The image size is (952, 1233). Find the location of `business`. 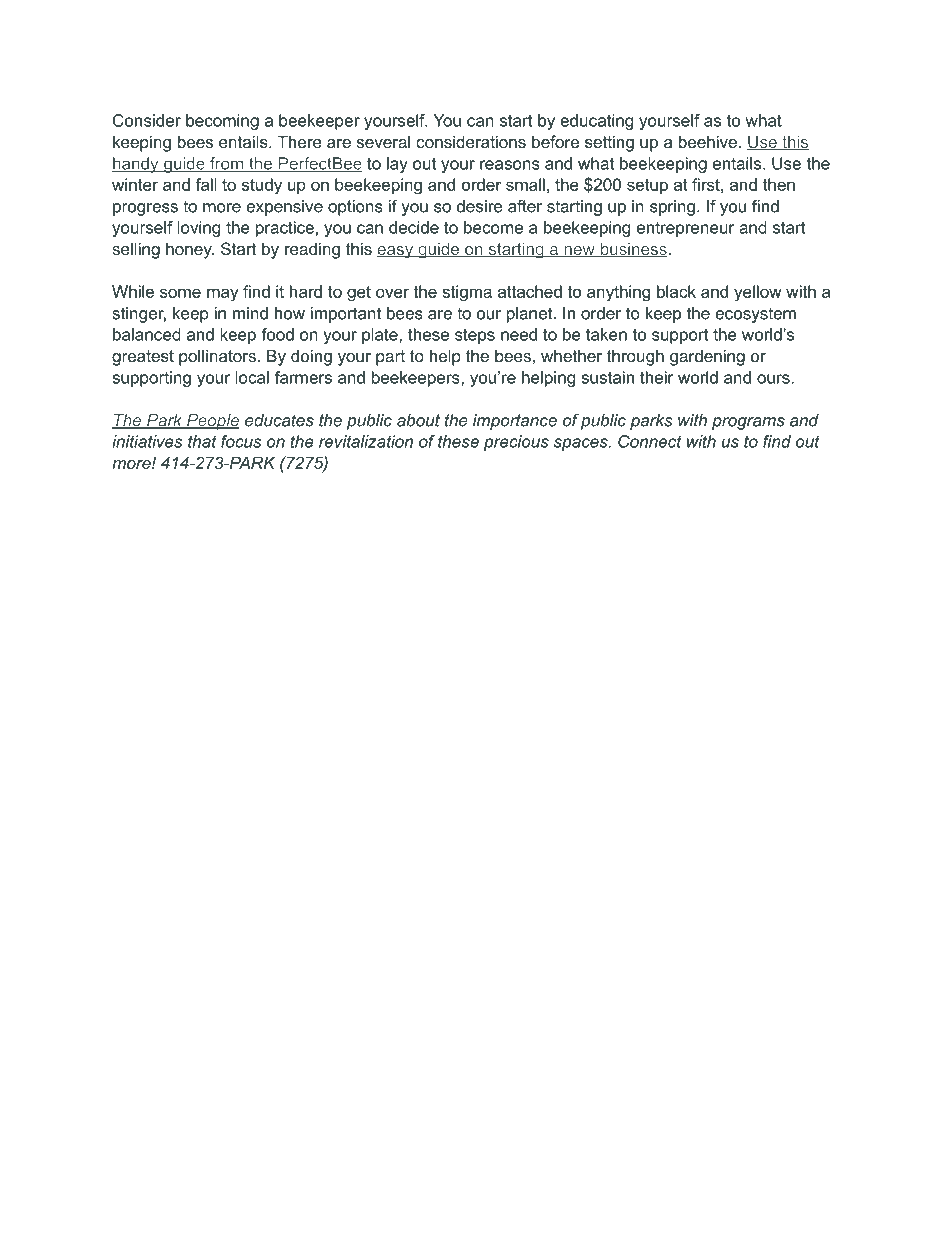

business is located at coordinates (633, 250).
